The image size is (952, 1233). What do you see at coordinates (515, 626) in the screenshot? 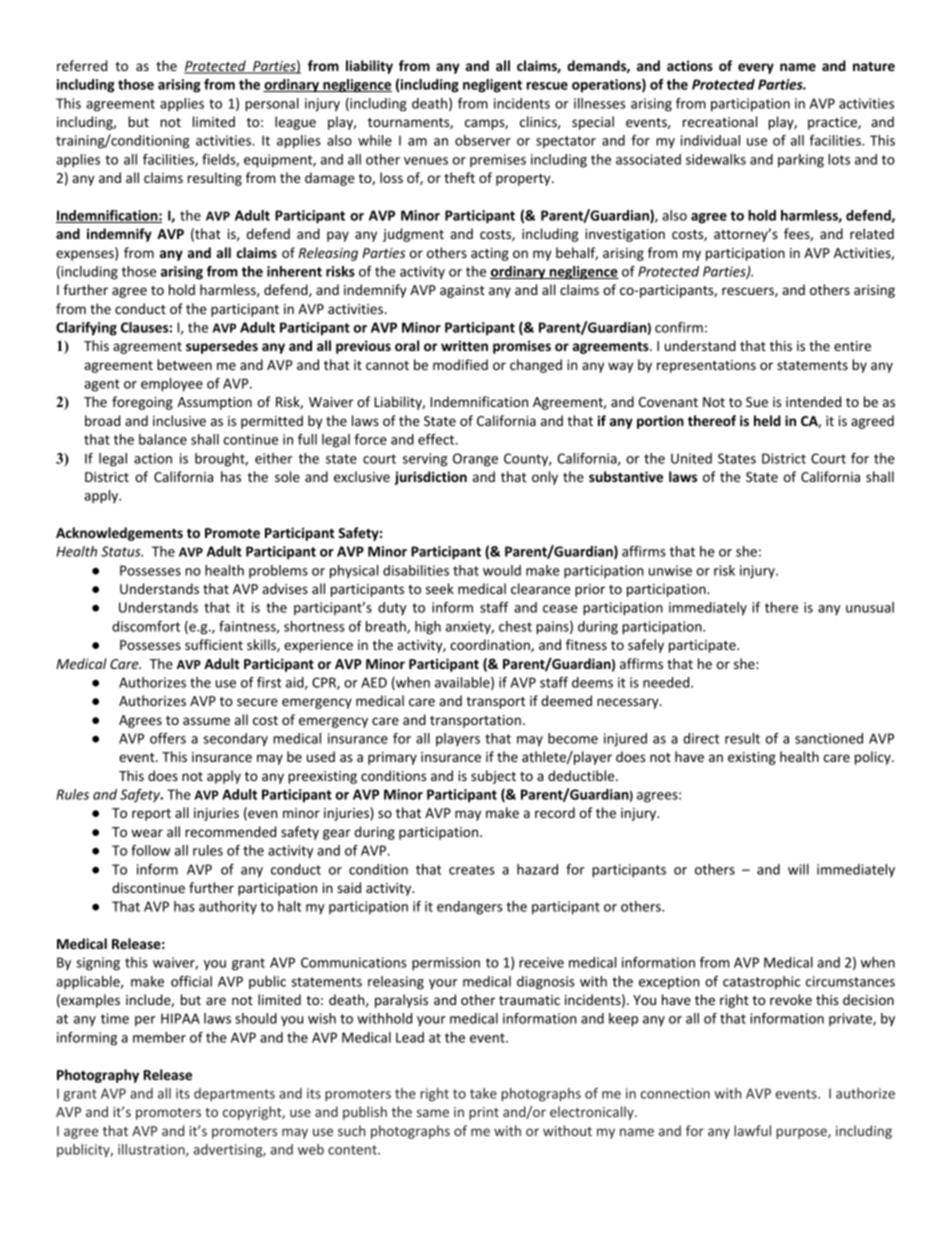
I see `chest` at bounding box center [515, 626].
